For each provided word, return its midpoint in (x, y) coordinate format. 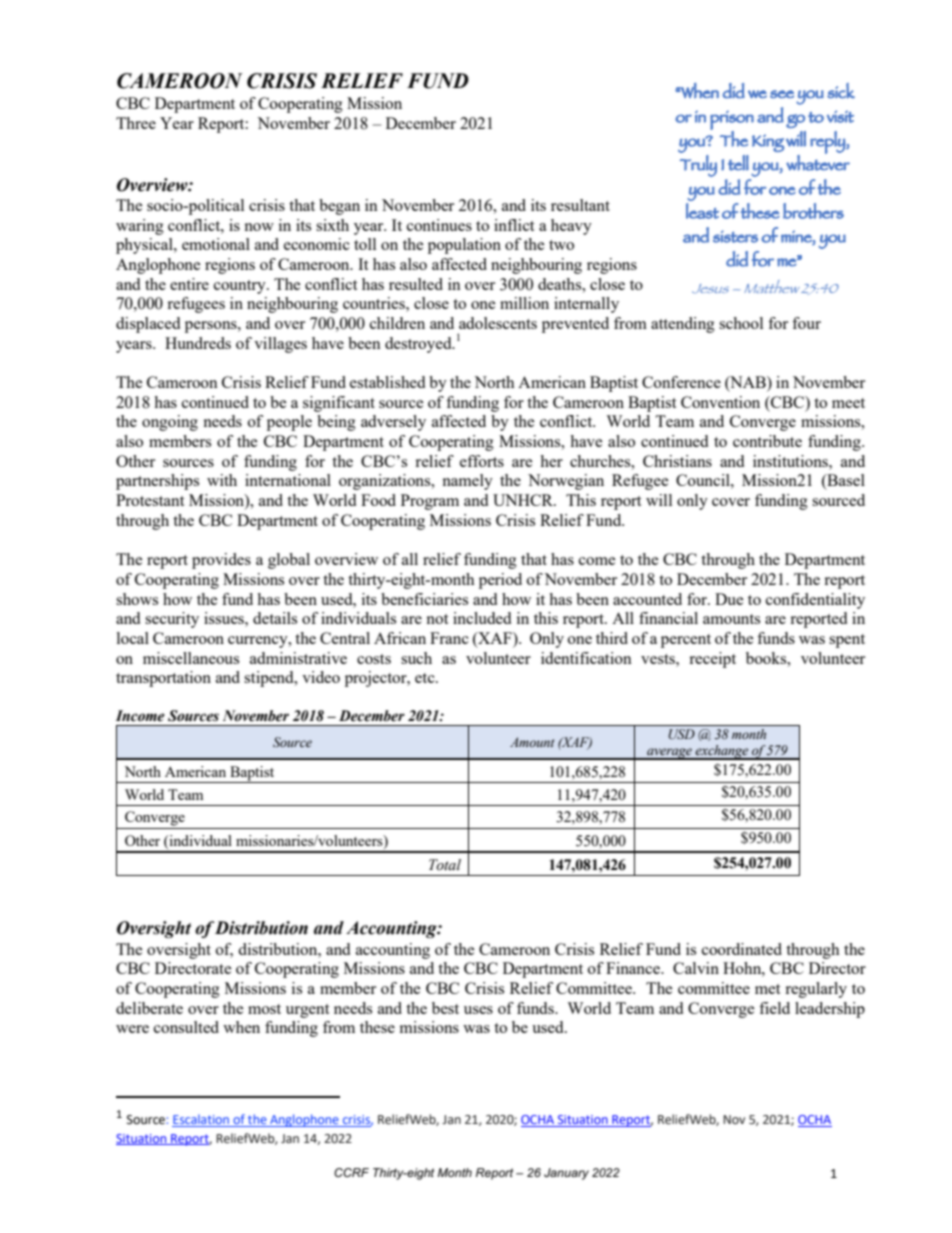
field (774, 1008)
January (566, 1174)
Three (136, 123)
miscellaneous (191, 658)
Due (729, 599)
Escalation (202, 1120)
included (482, 618)
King (768, 143)
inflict (514, 225)
